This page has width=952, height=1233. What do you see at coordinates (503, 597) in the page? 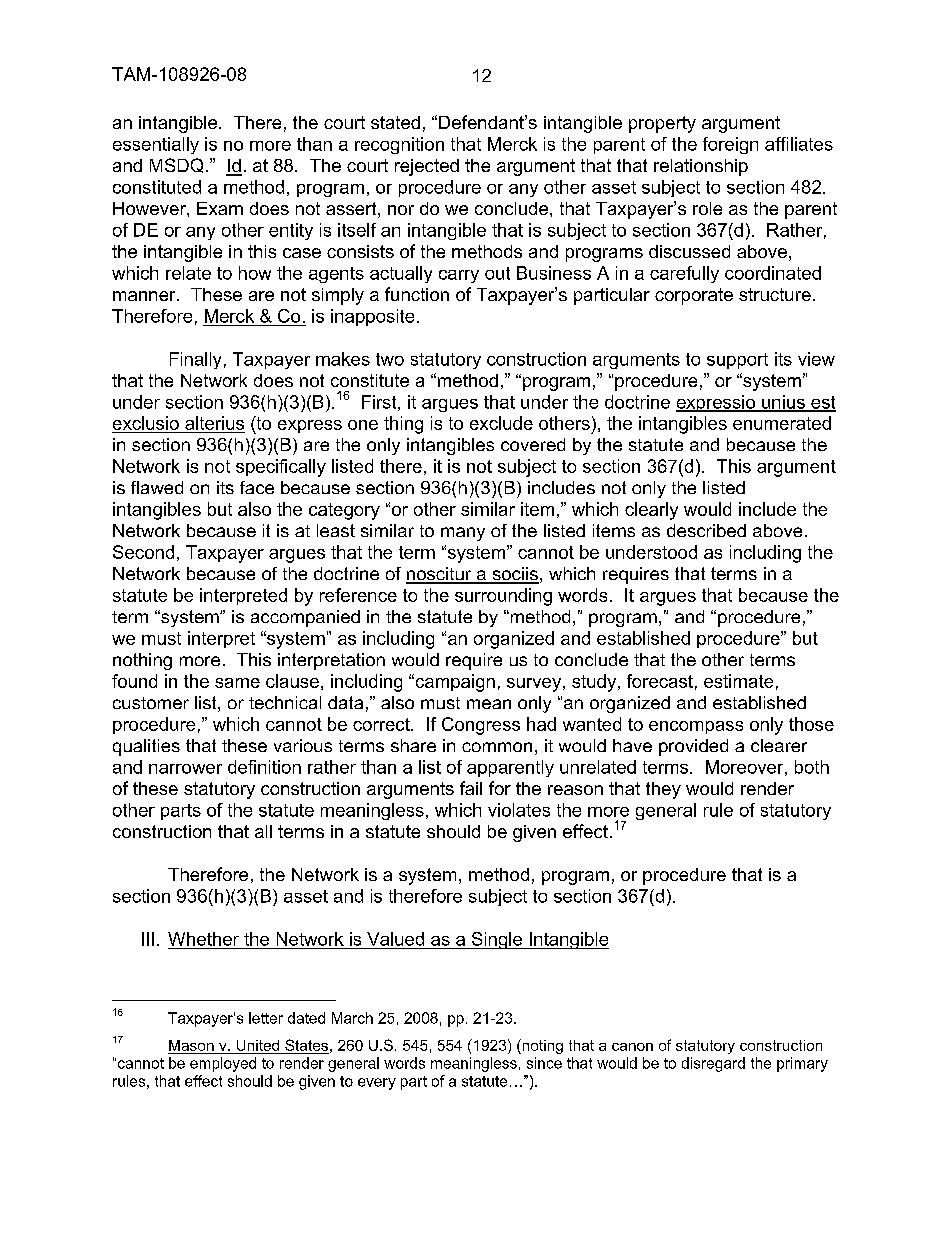
I see `surrounding` at bounding box center [503, 597].
